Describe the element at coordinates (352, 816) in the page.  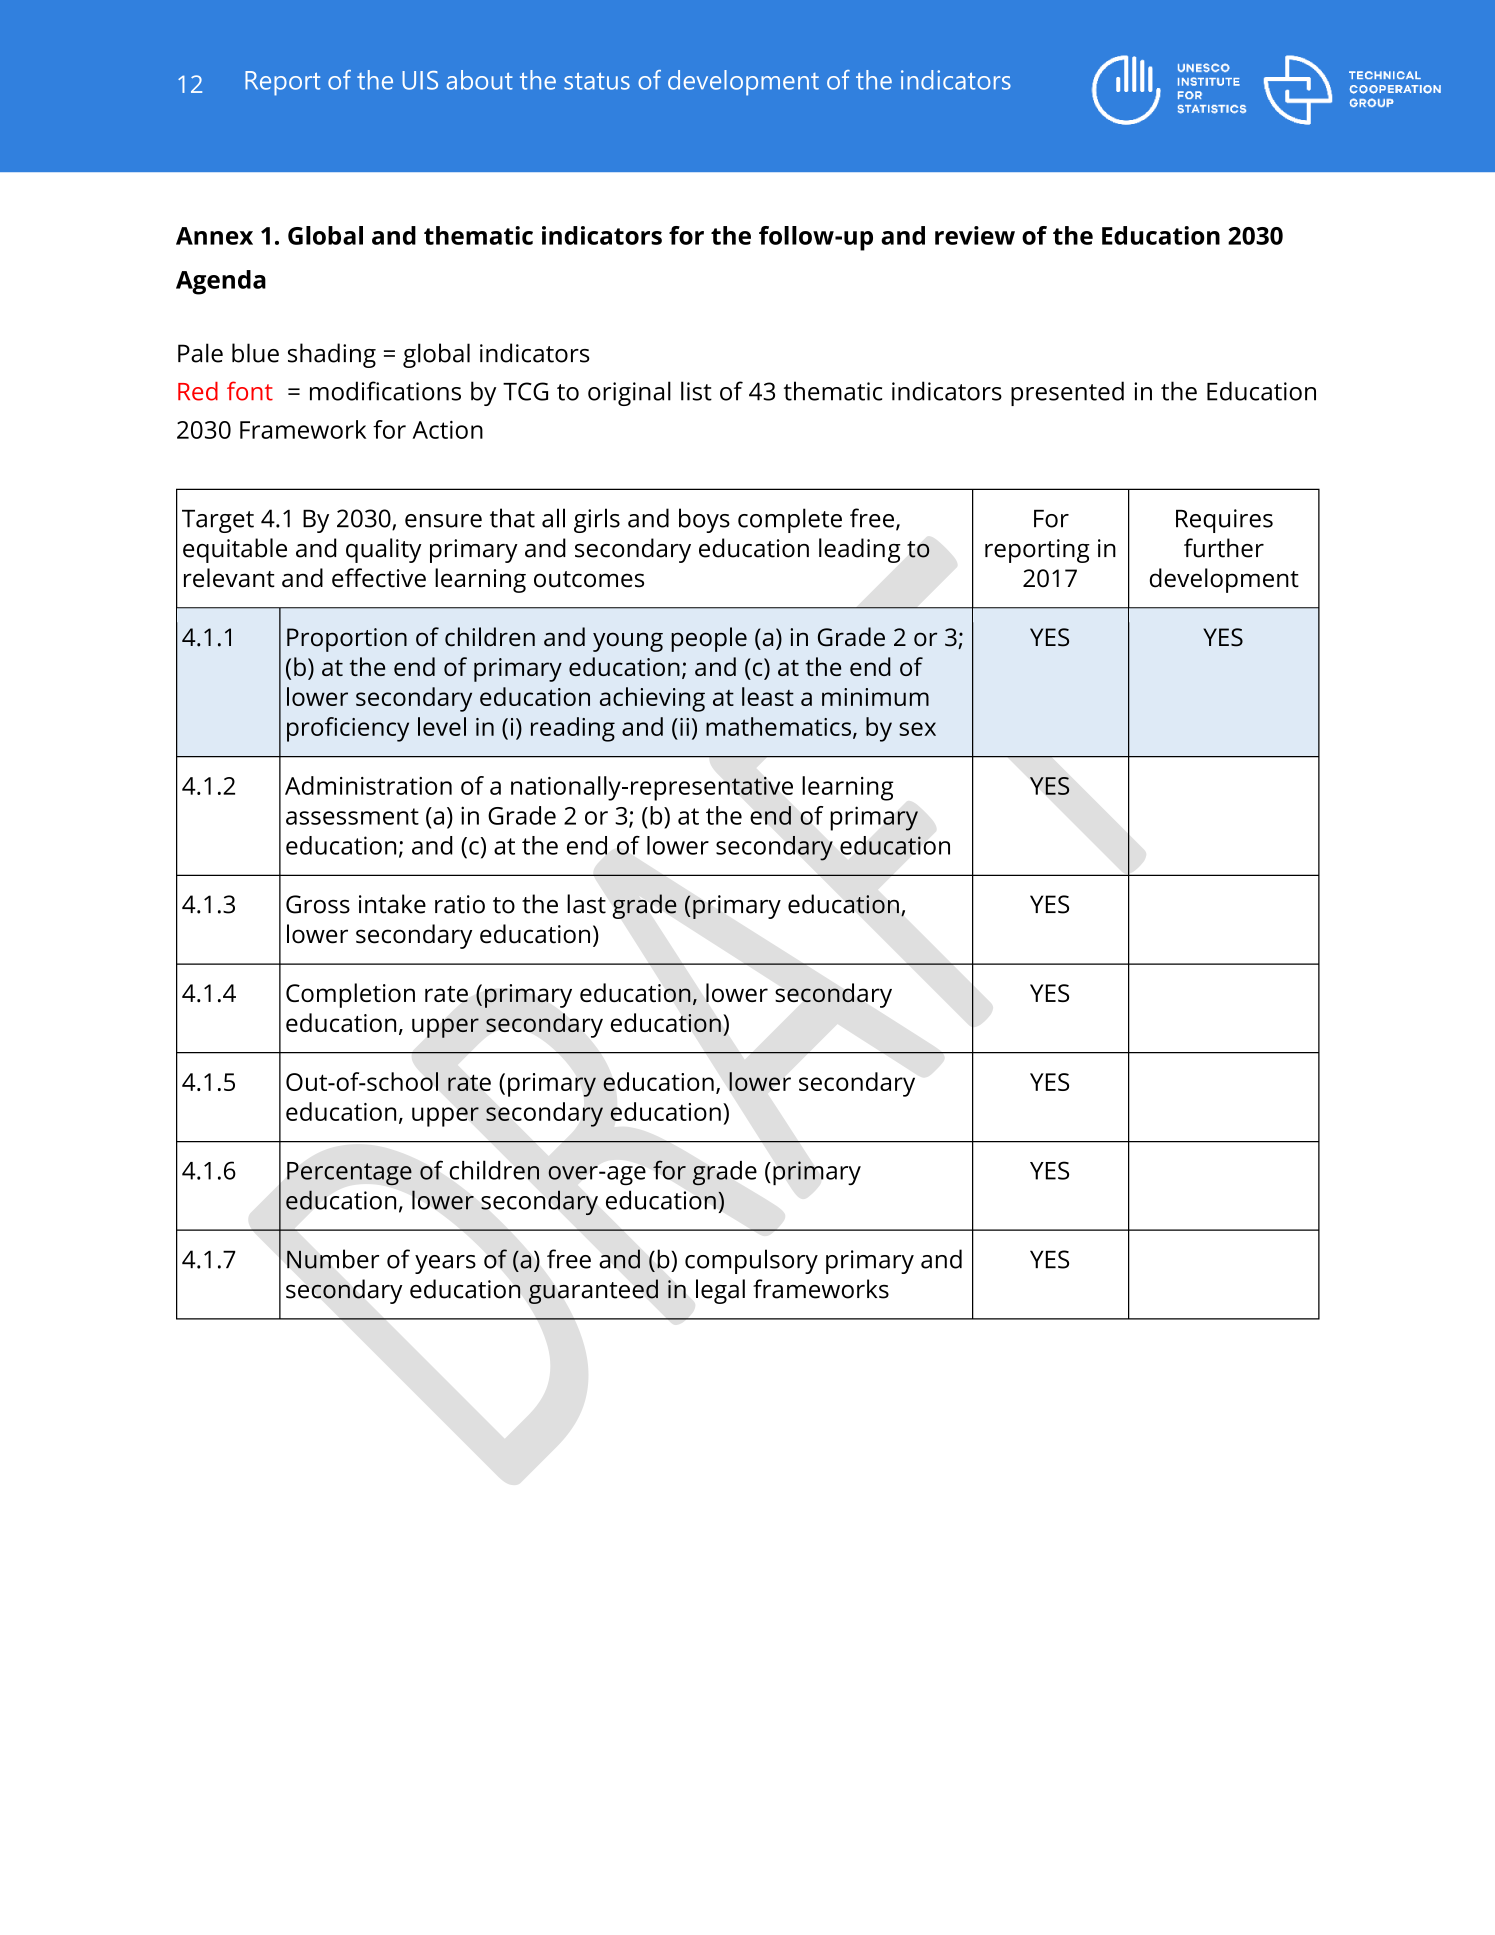
I see `assessment` at that location.
